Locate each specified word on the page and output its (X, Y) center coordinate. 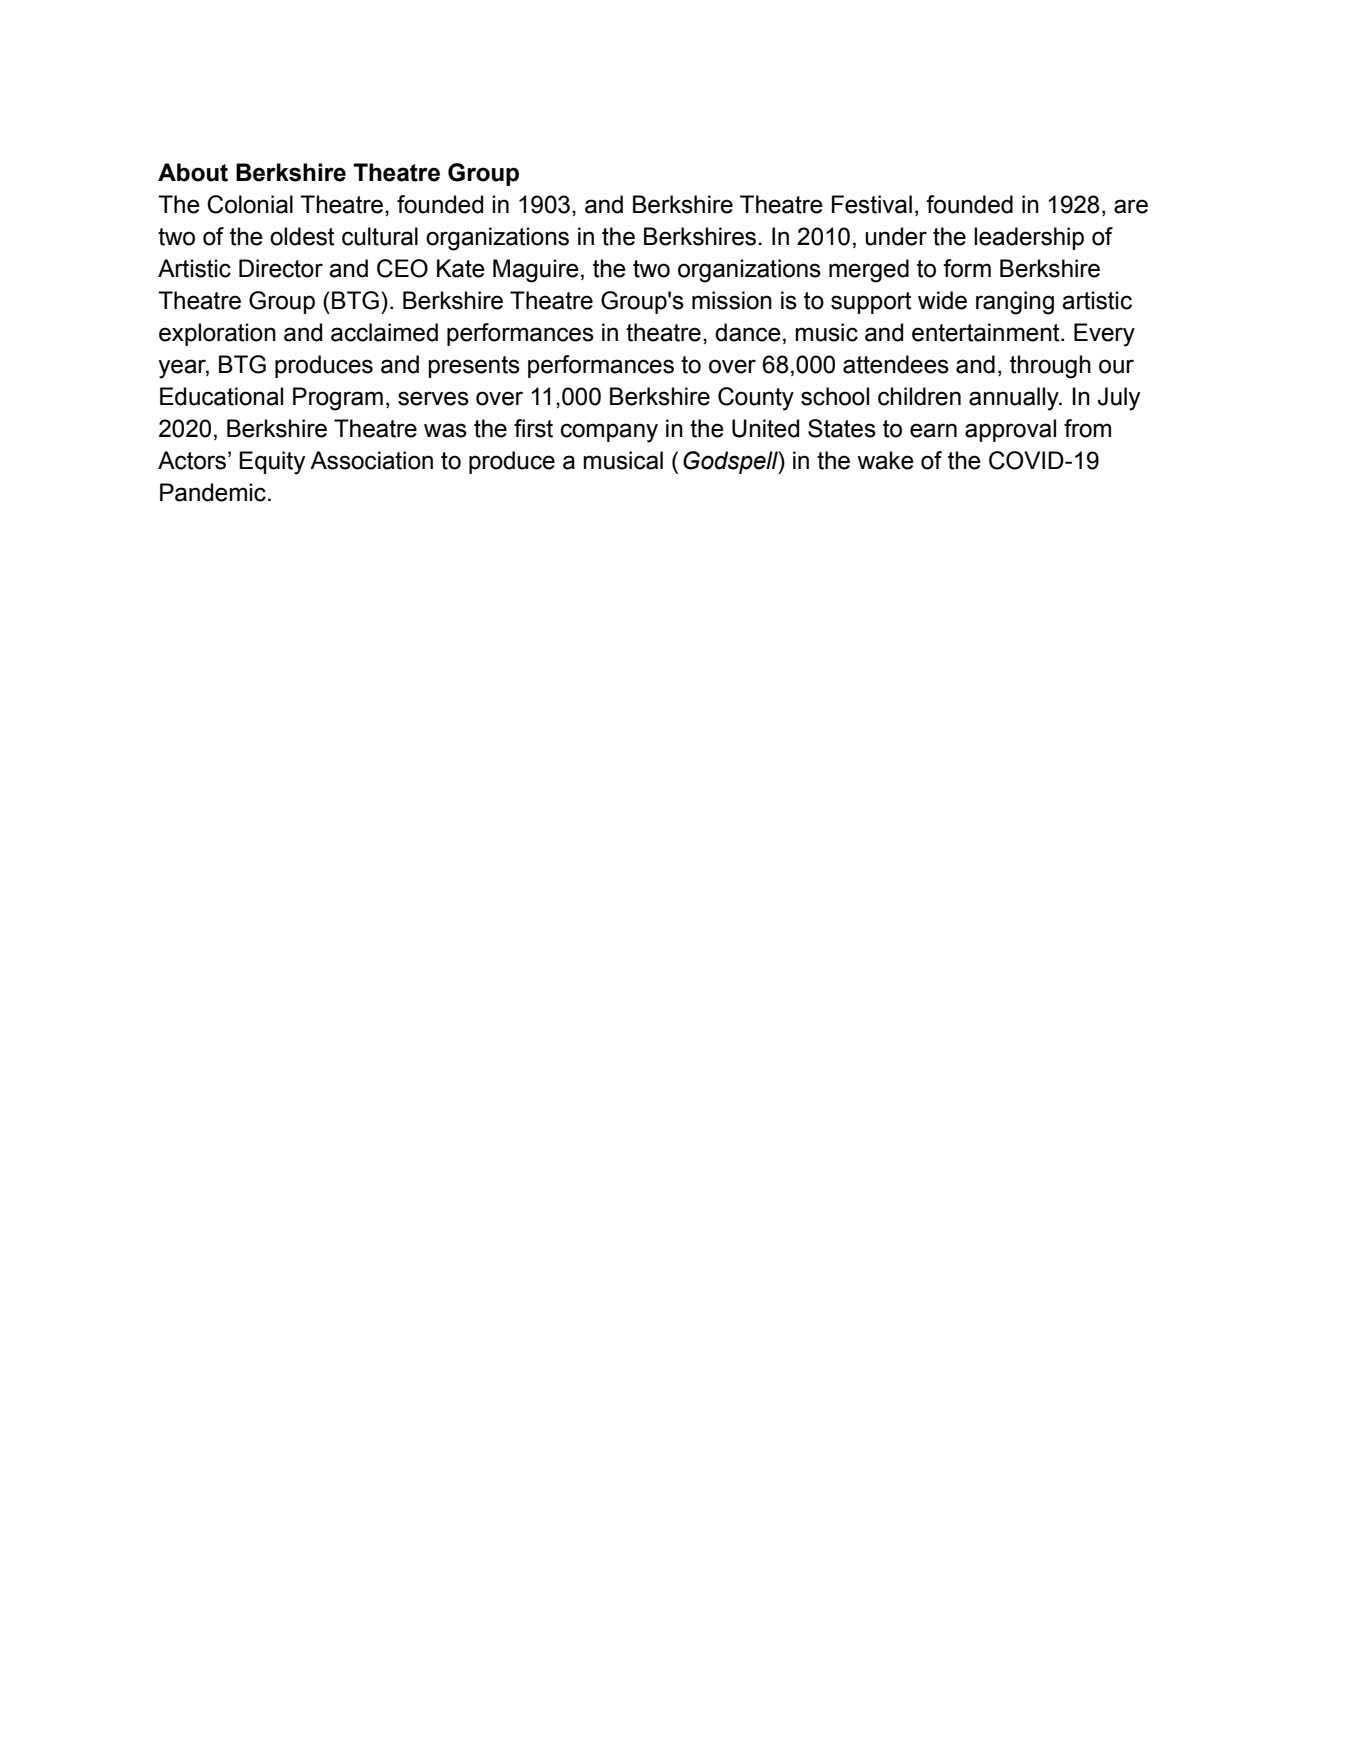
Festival (872, 204)
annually (1015, 399)
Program (338, 399)
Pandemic (213, 492)
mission (732, 300)
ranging (1015, 303)
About (193, 172)
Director (281, 268)
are (1131, 206)
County (756, 399)
